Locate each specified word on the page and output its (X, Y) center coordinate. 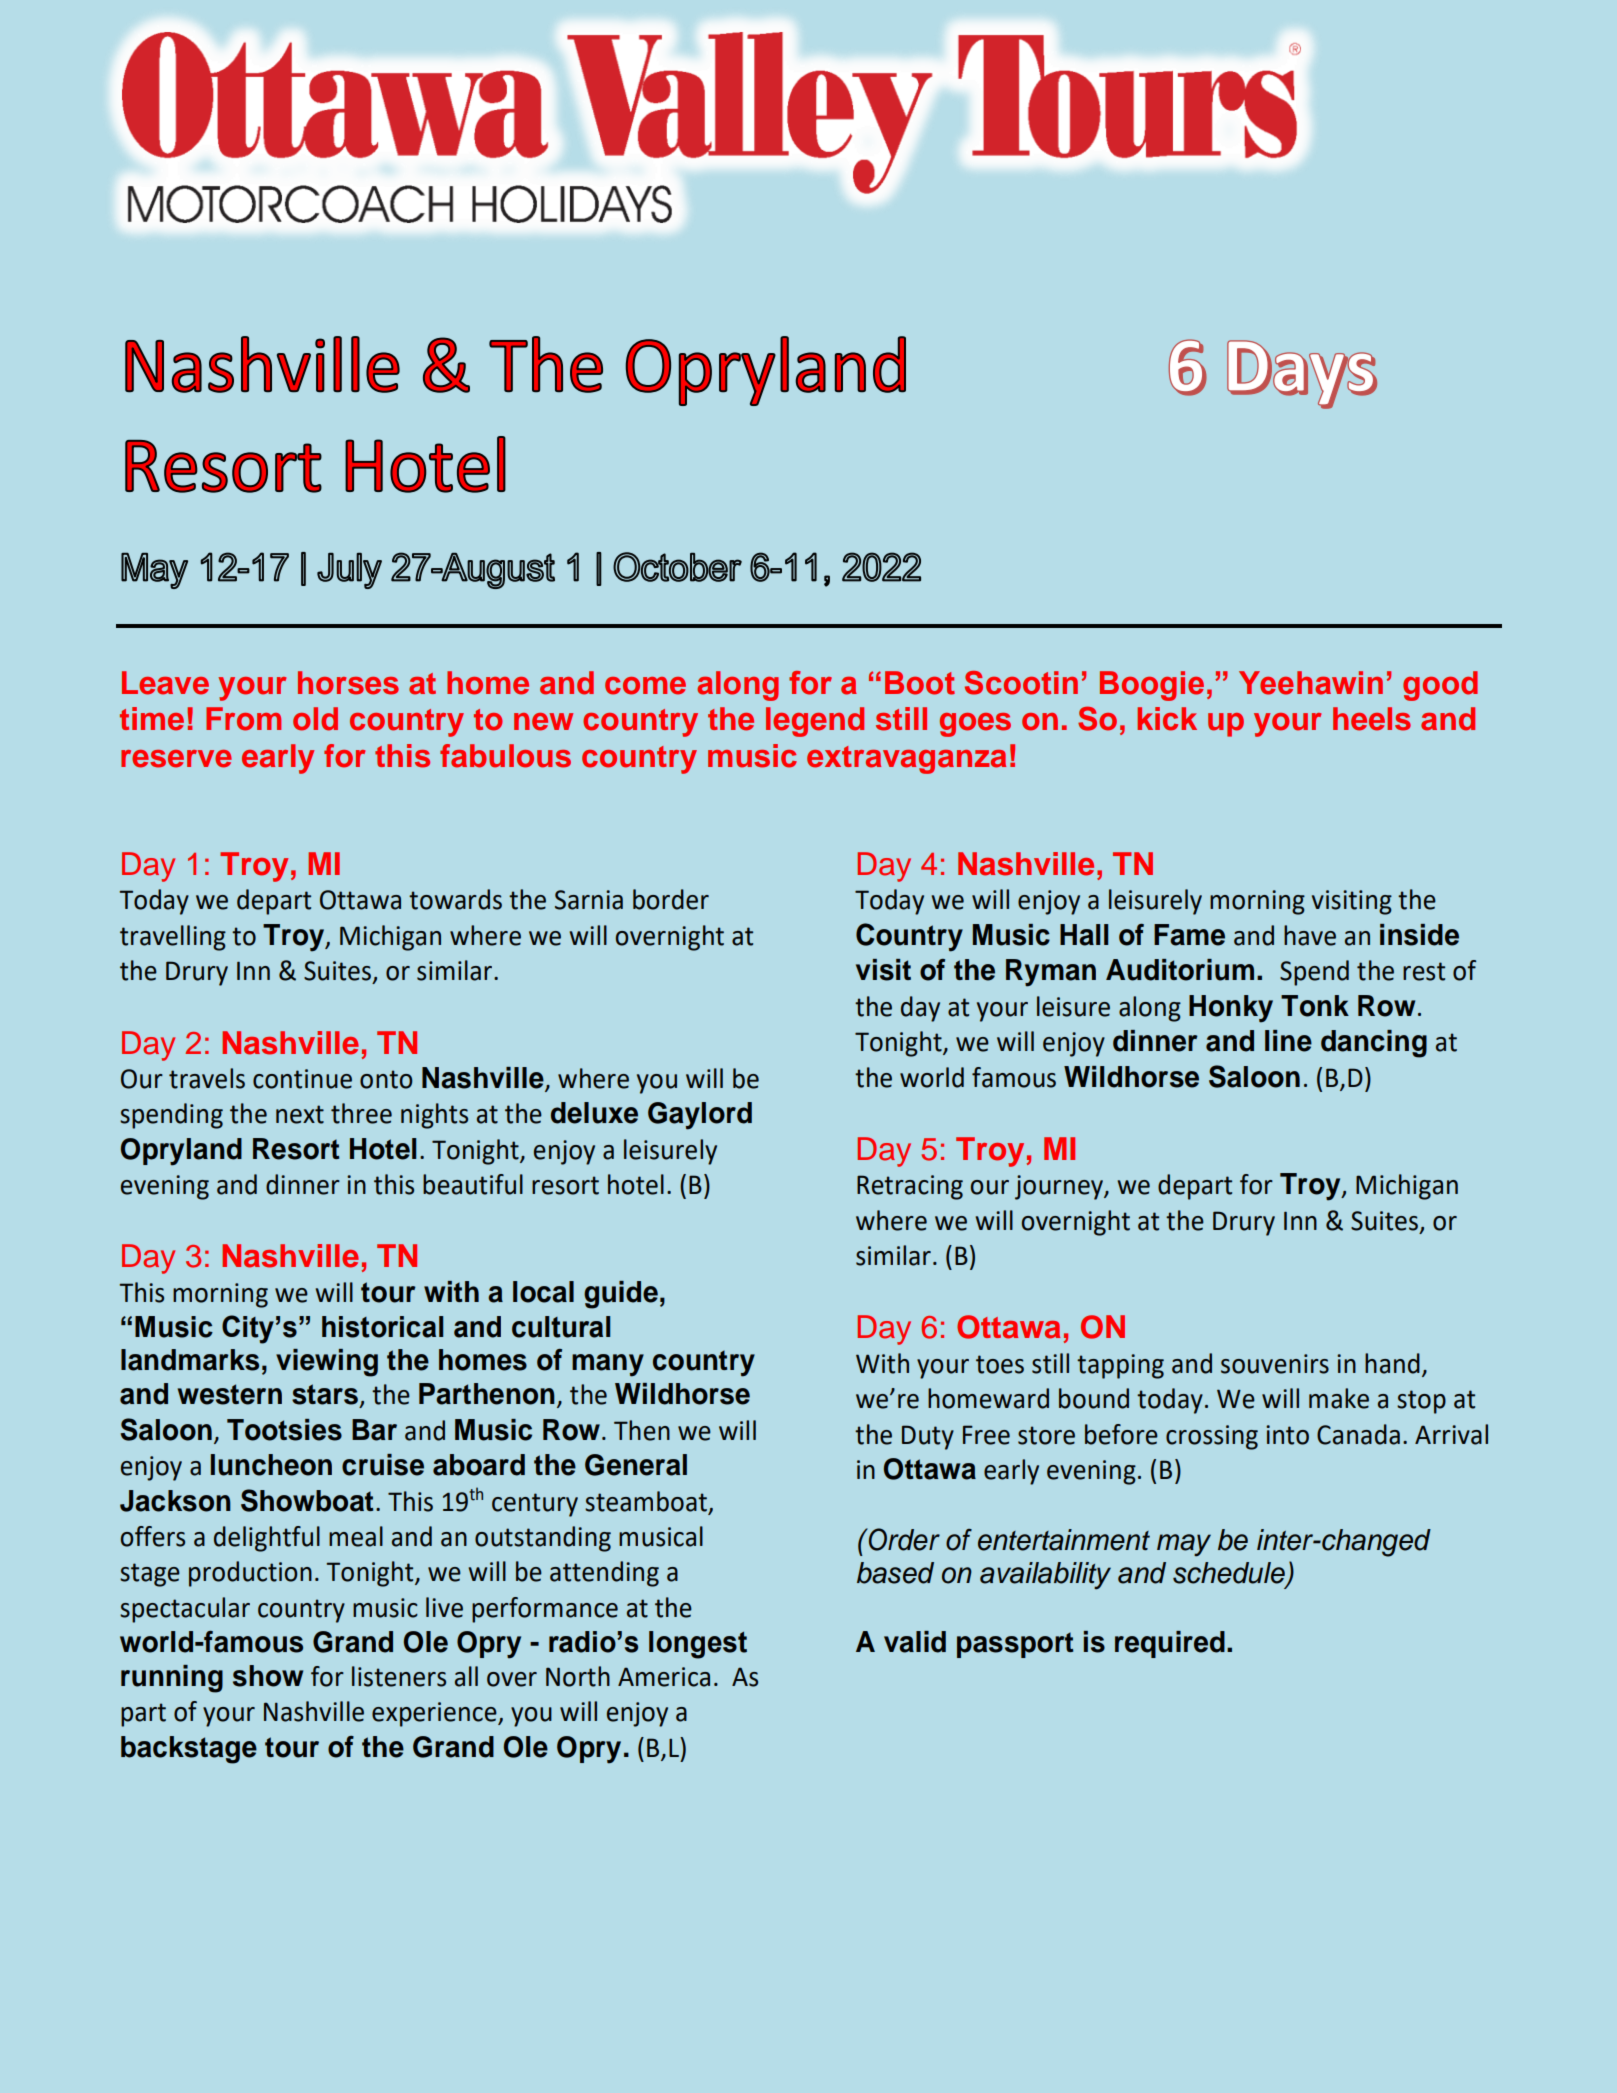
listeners (399, 1676)
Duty (928, 1437)
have (1310, 935)
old (315, 719)
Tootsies (284, 1430)
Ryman (1051, 973)
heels (1372, 719)
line (1288, 1041)
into (1287, 1435)
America (664, 1677)
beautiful (473, 1184)
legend (815, 722)
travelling (173, 938)
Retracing (910, 1187)
